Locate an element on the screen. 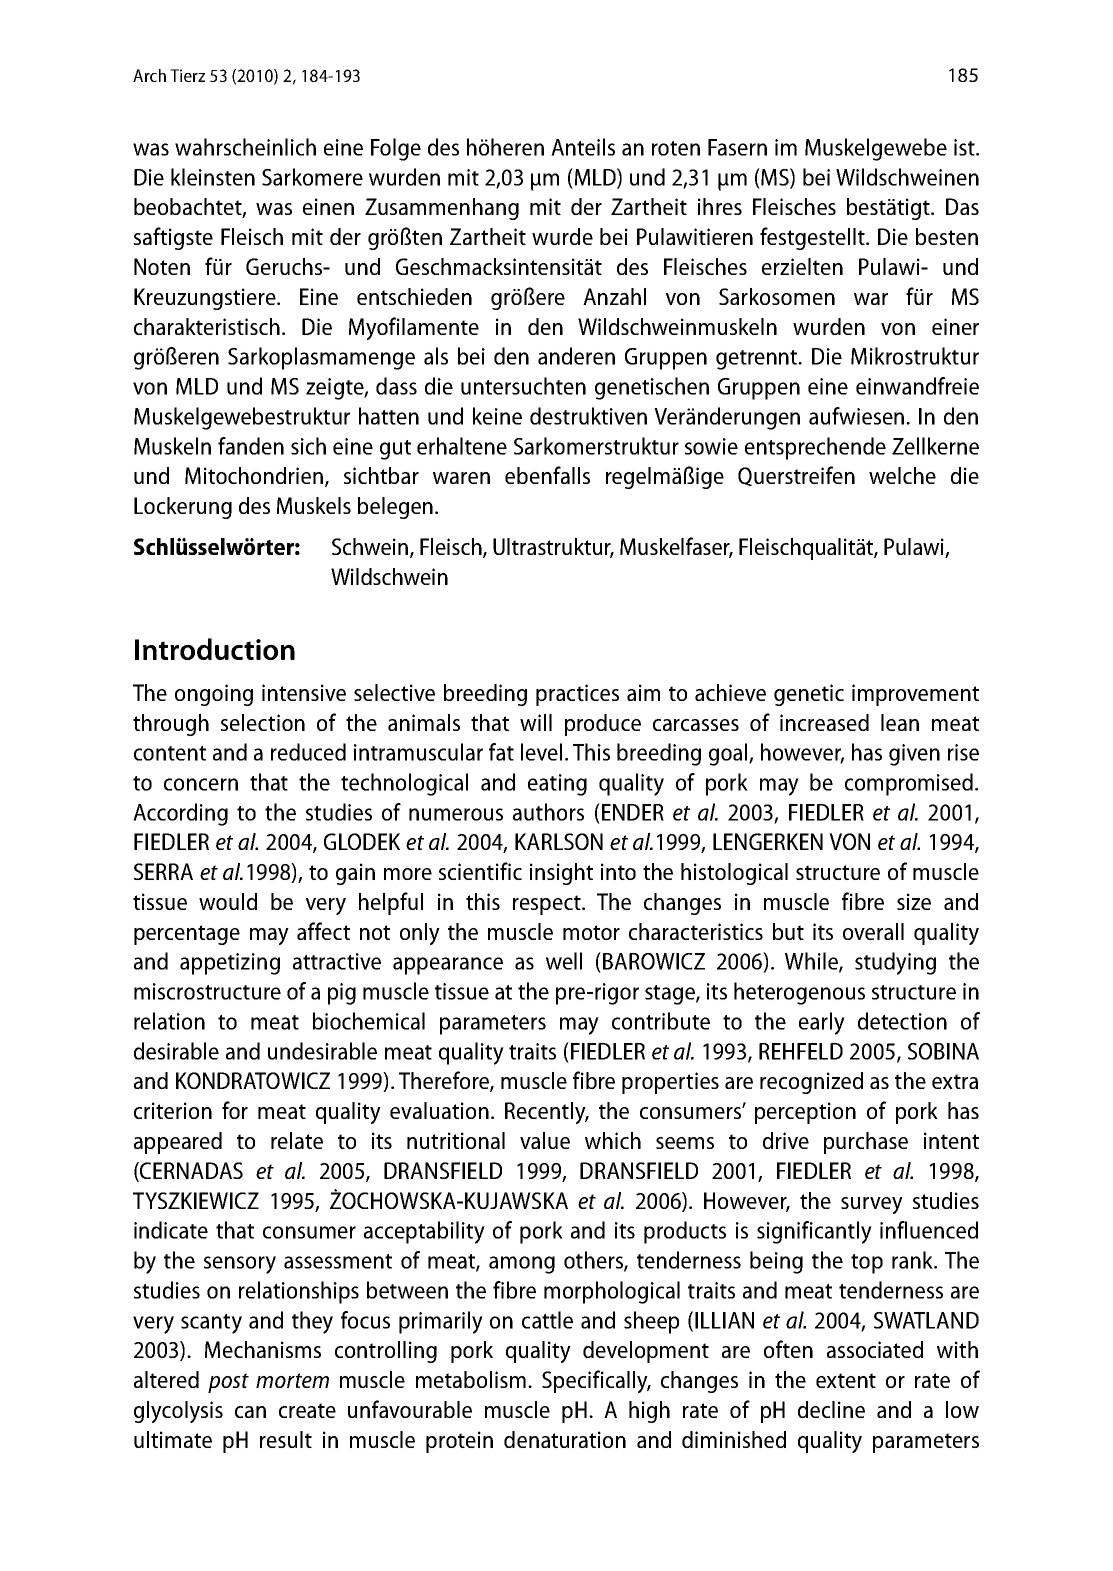  Arch is located at coordinates (149, 75).
